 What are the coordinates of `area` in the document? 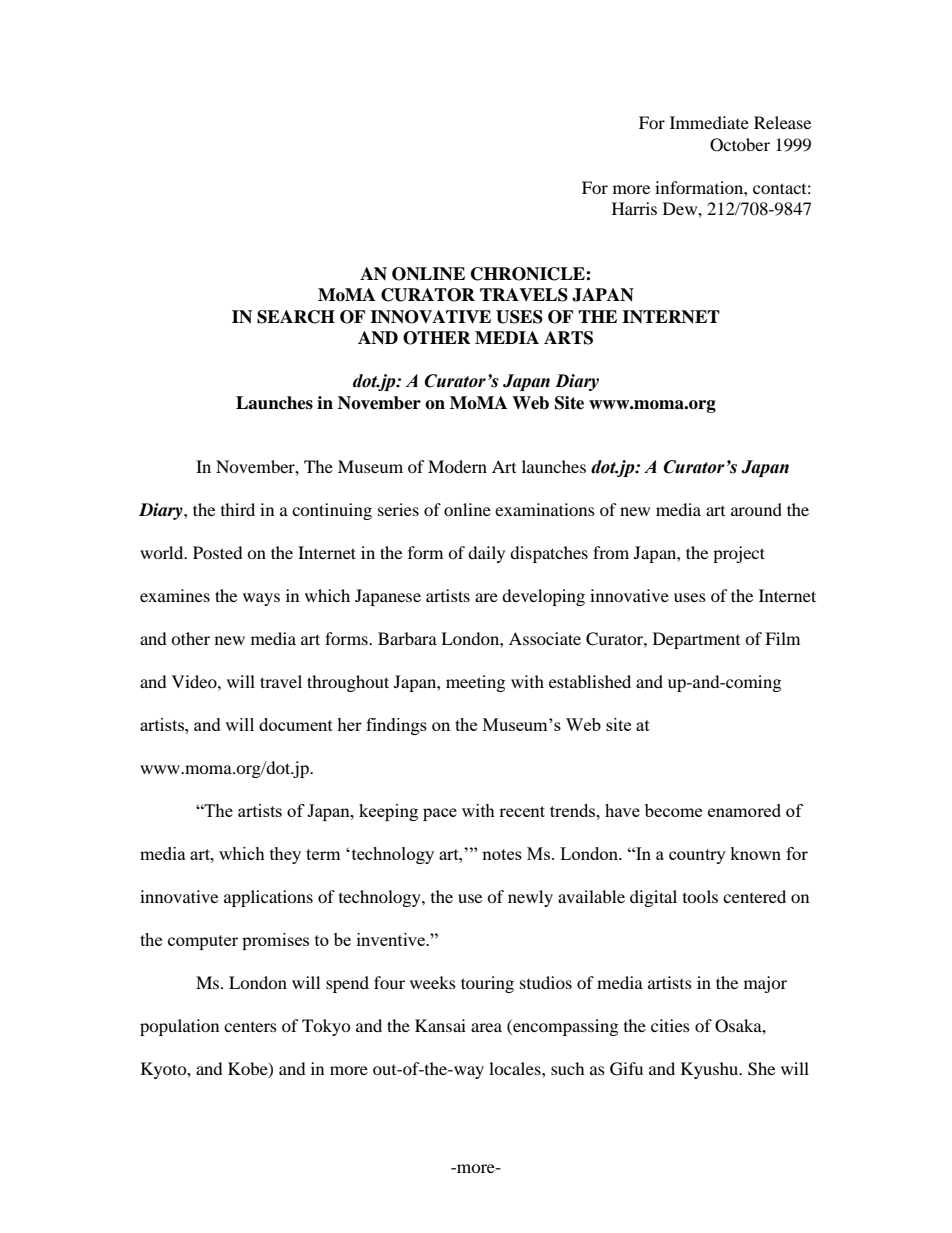 It's located at (486, 1027).
